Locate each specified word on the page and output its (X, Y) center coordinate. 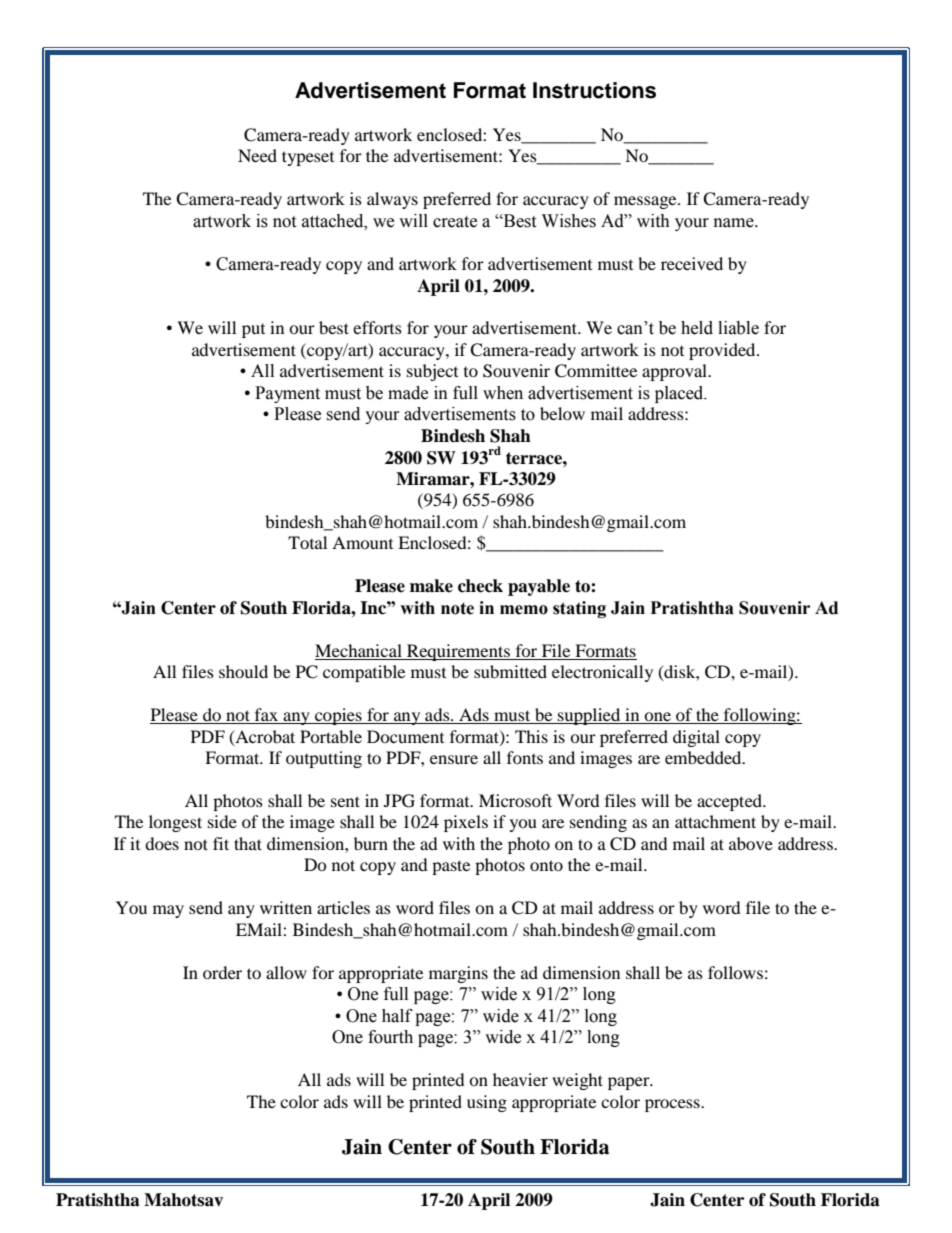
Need (257, 155)
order (222, 972)
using (487, 1103)
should (243, 671)
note (457, 608)
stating (579, 609)
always (392, 200)
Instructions (594, 90)
